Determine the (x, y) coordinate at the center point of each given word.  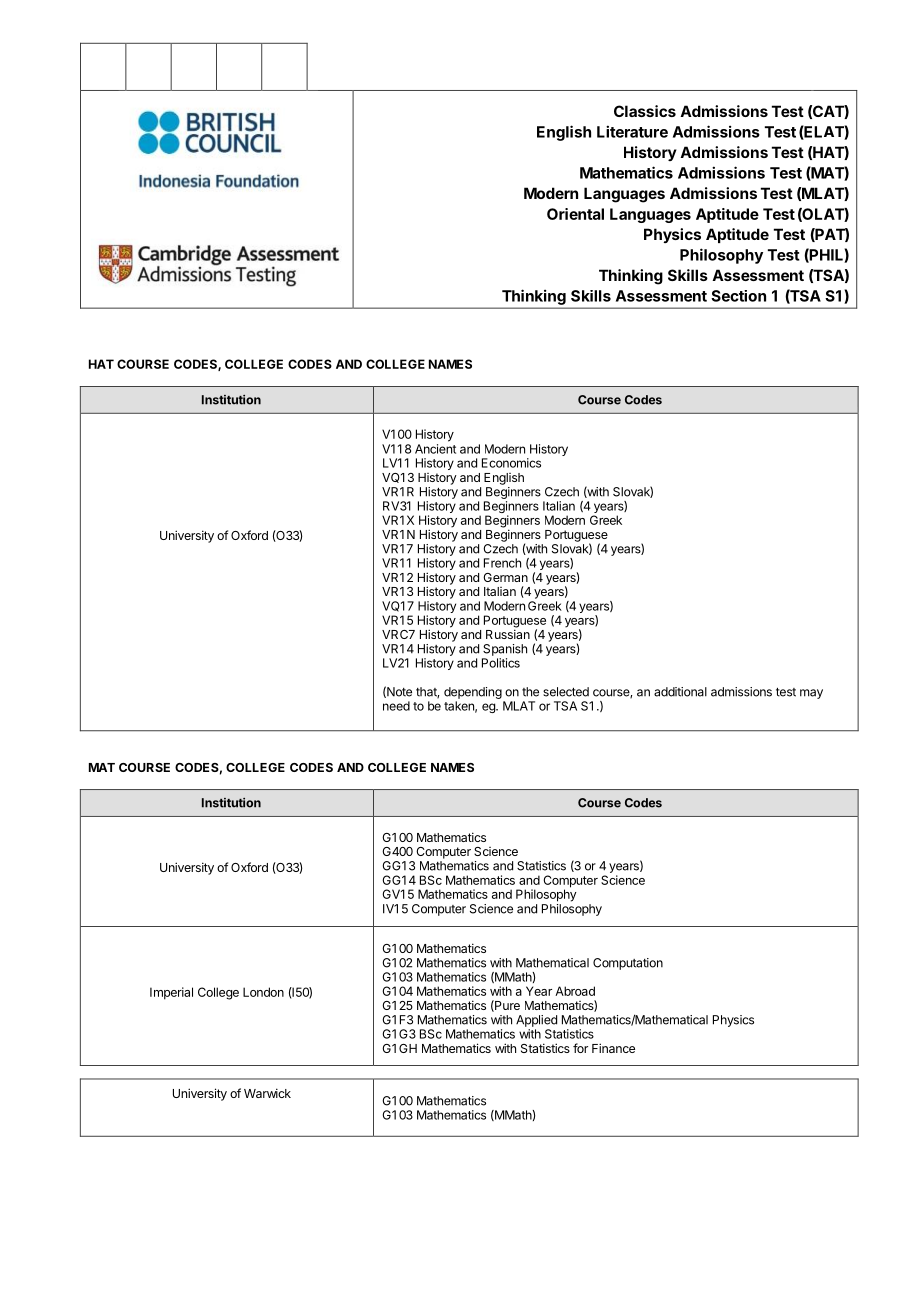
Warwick (267, 1093)
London (263, 992)
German (505, 577)
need (396, 706)
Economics (511, 463)
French (502, 563)
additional (680, 692)
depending (473, 693)
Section (738, 296)
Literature (632, 131)
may (811, 694)
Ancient (435, 449)
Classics (645, 111)
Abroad (575, 991)
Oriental (575, 214)
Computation (628, 964)
